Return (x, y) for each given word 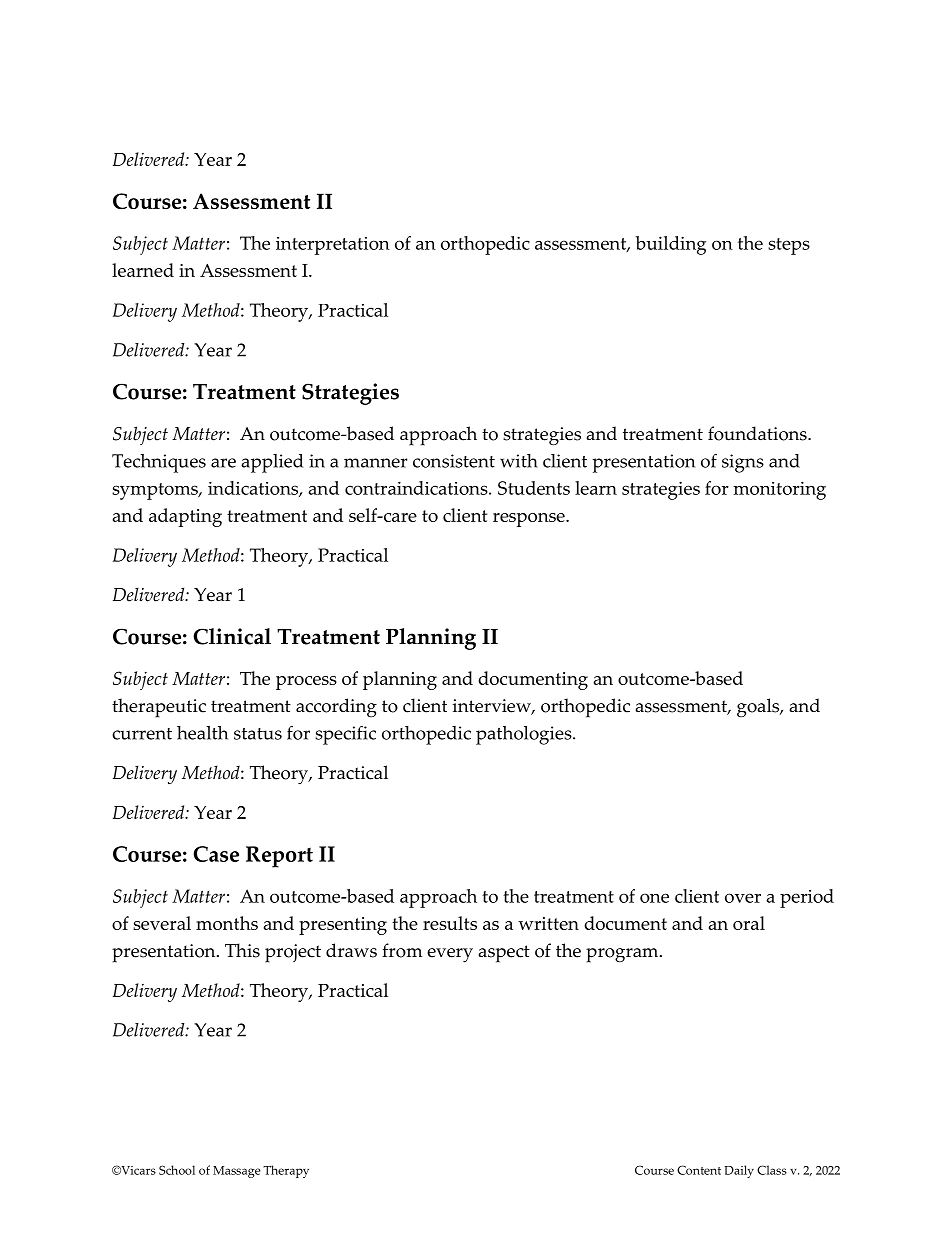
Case (216, 854)
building (671, 245)
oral (749, 923)
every (450, 955)
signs (743, 463)
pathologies (525, 735)
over (743, 898)
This (242, 950)
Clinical (232, 636)
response (530, 520)
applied (272, 463)
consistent (454, 461)
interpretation (333, 246)
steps (789, 246)
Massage (236, 1172)
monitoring (779, 490)
